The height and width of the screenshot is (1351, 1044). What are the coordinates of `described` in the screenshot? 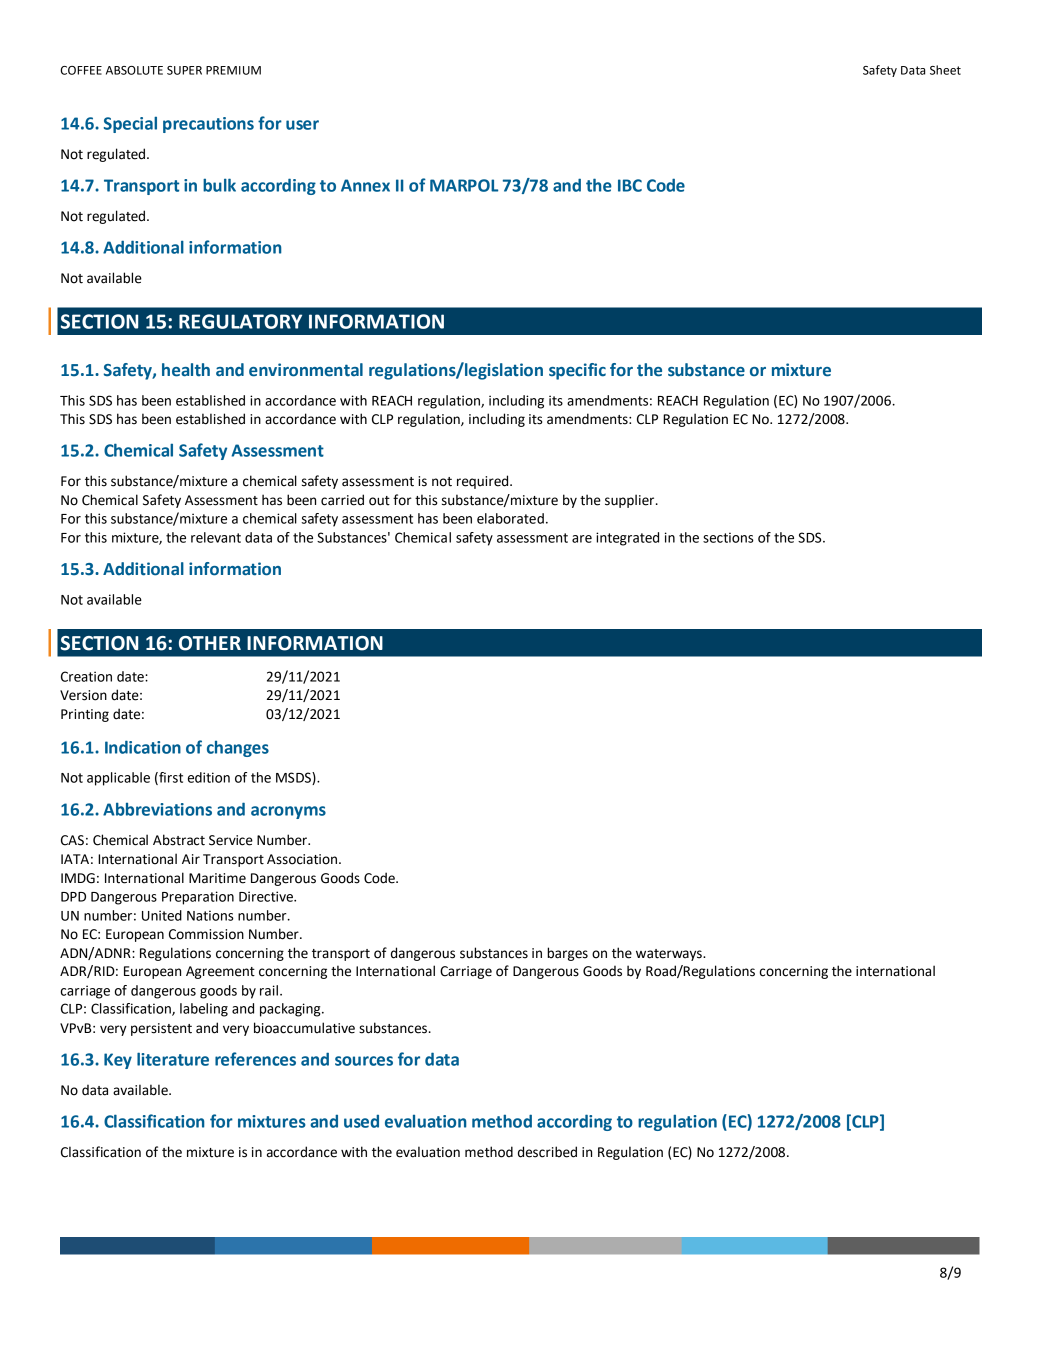 It's located at (547, 1152).
